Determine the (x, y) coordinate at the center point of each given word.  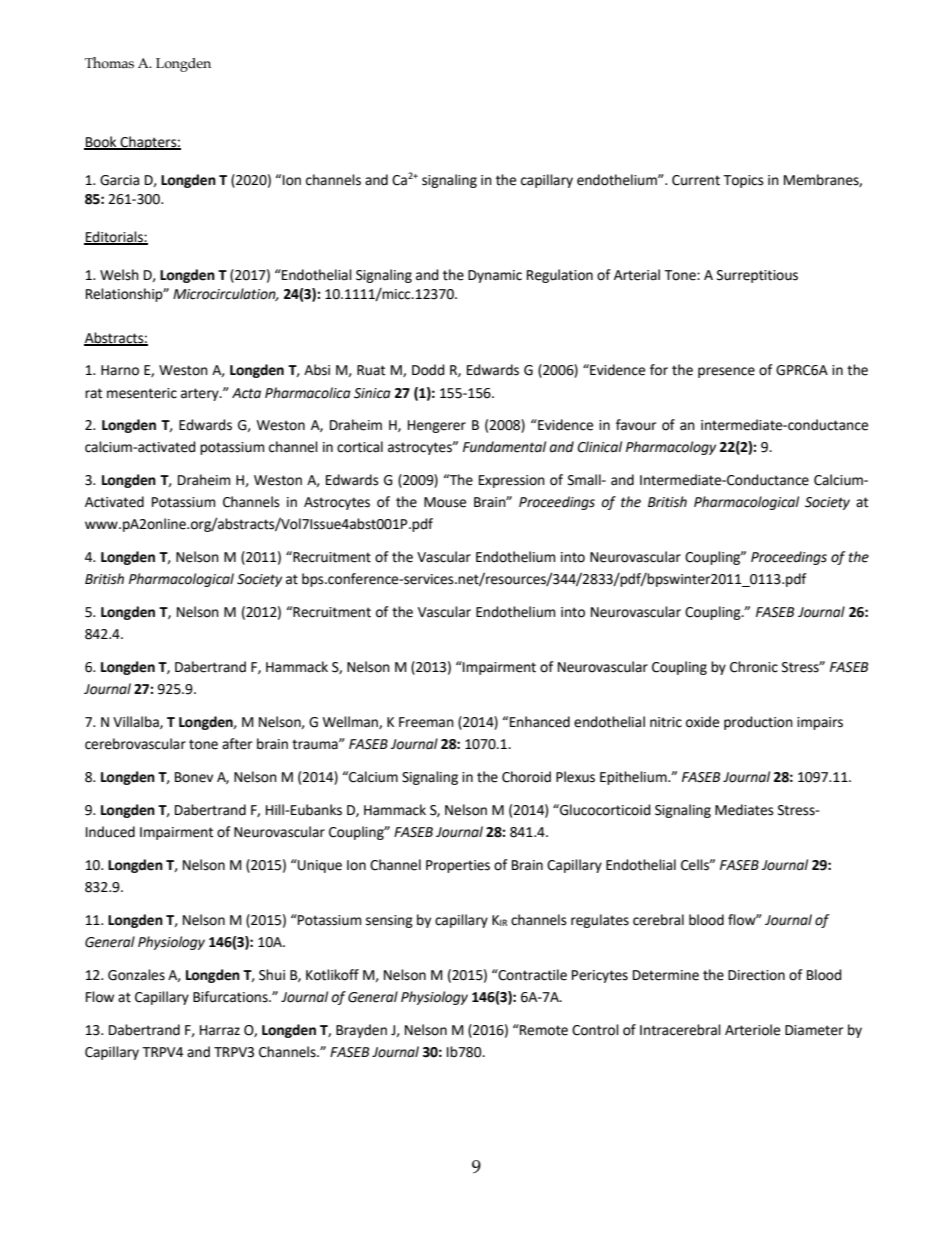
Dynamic (495, 276)
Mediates (744, 810)
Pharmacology (671, 448)
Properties (458, 866)
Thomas (109, 63)
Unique (319, 866)
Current (696, 180)
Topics (743, 181)
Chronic (754, 667)
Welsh (119, 275)
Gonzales (136, 975)
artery (201, 394)
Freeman (426, 722)
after (237, 744)
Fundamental (504, 447)
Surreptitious (757, 276)
